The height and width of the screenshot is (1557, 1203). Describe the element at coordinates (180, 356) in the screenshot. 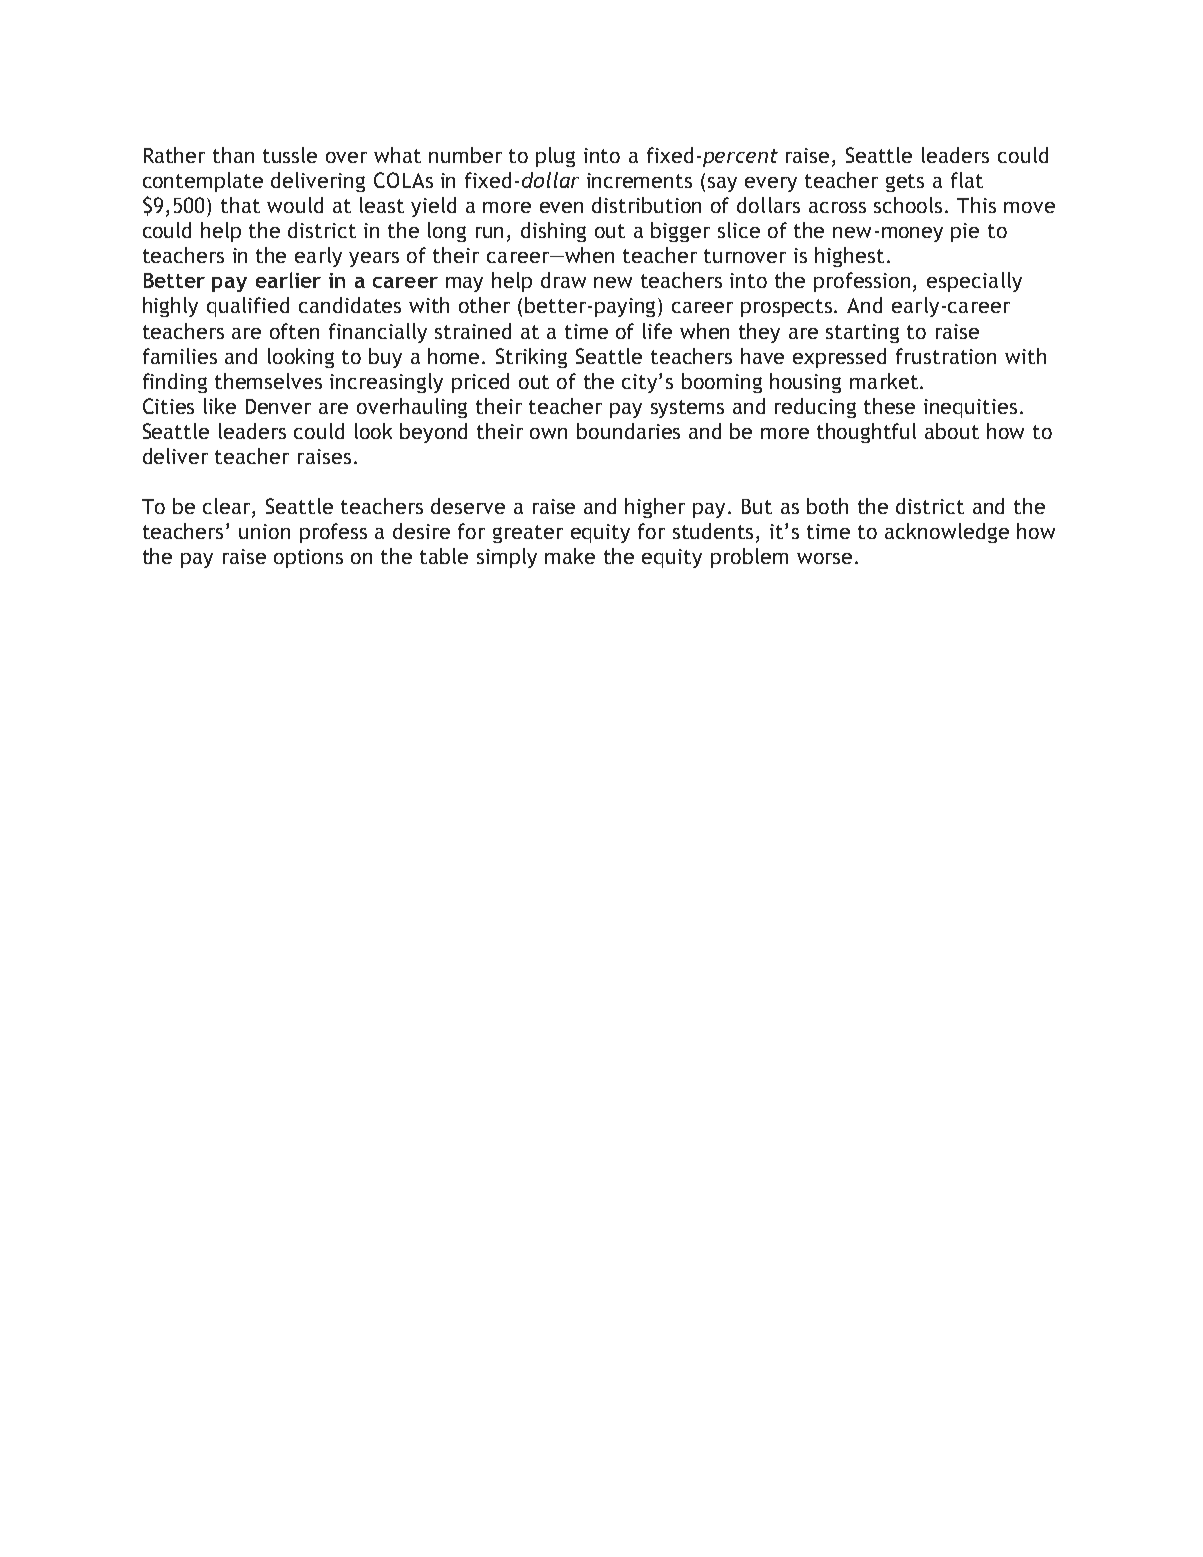

I see `families` at that location.
